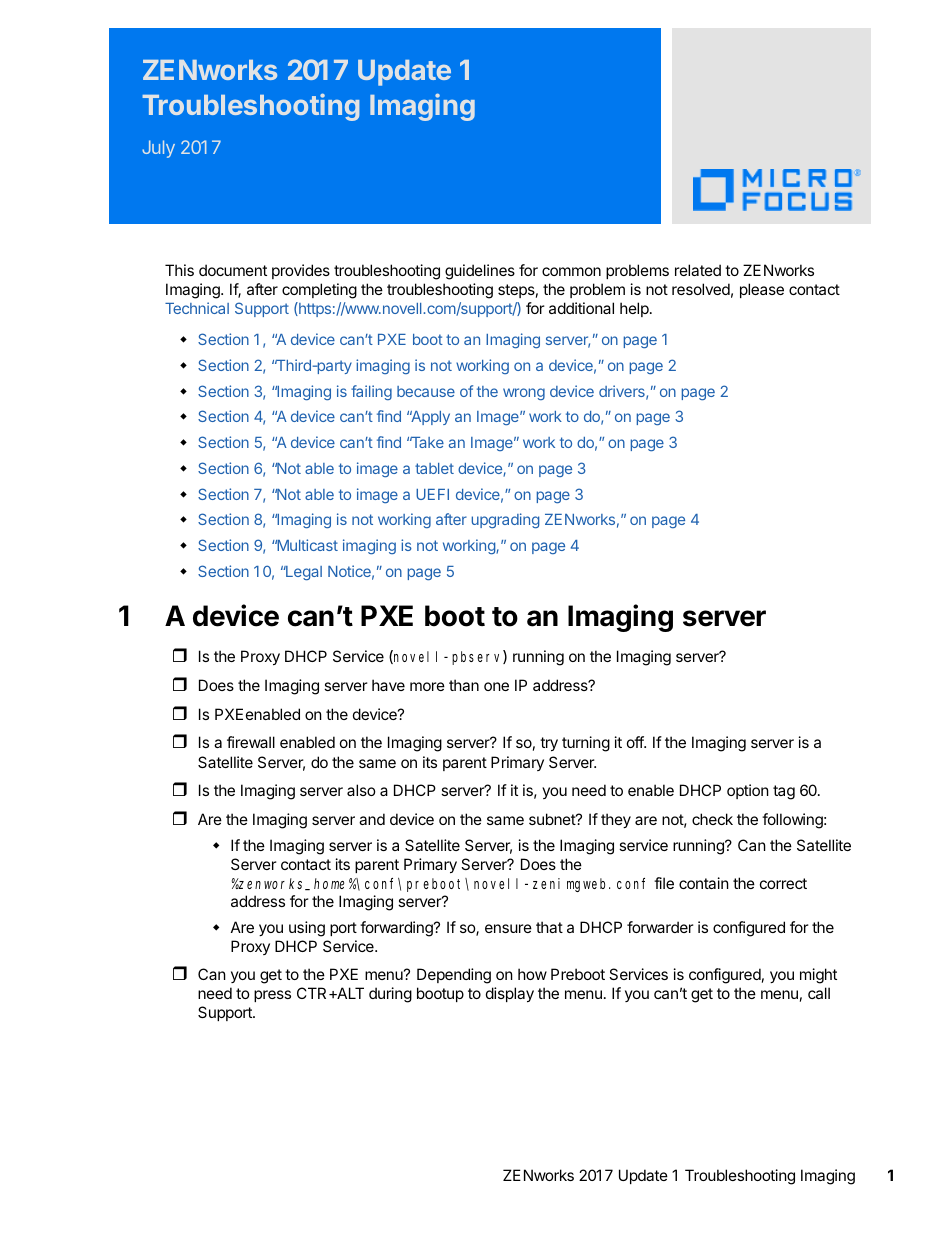 The width and height of the document is (952, 1233). I want to click on firewall, so click(251, 742).
